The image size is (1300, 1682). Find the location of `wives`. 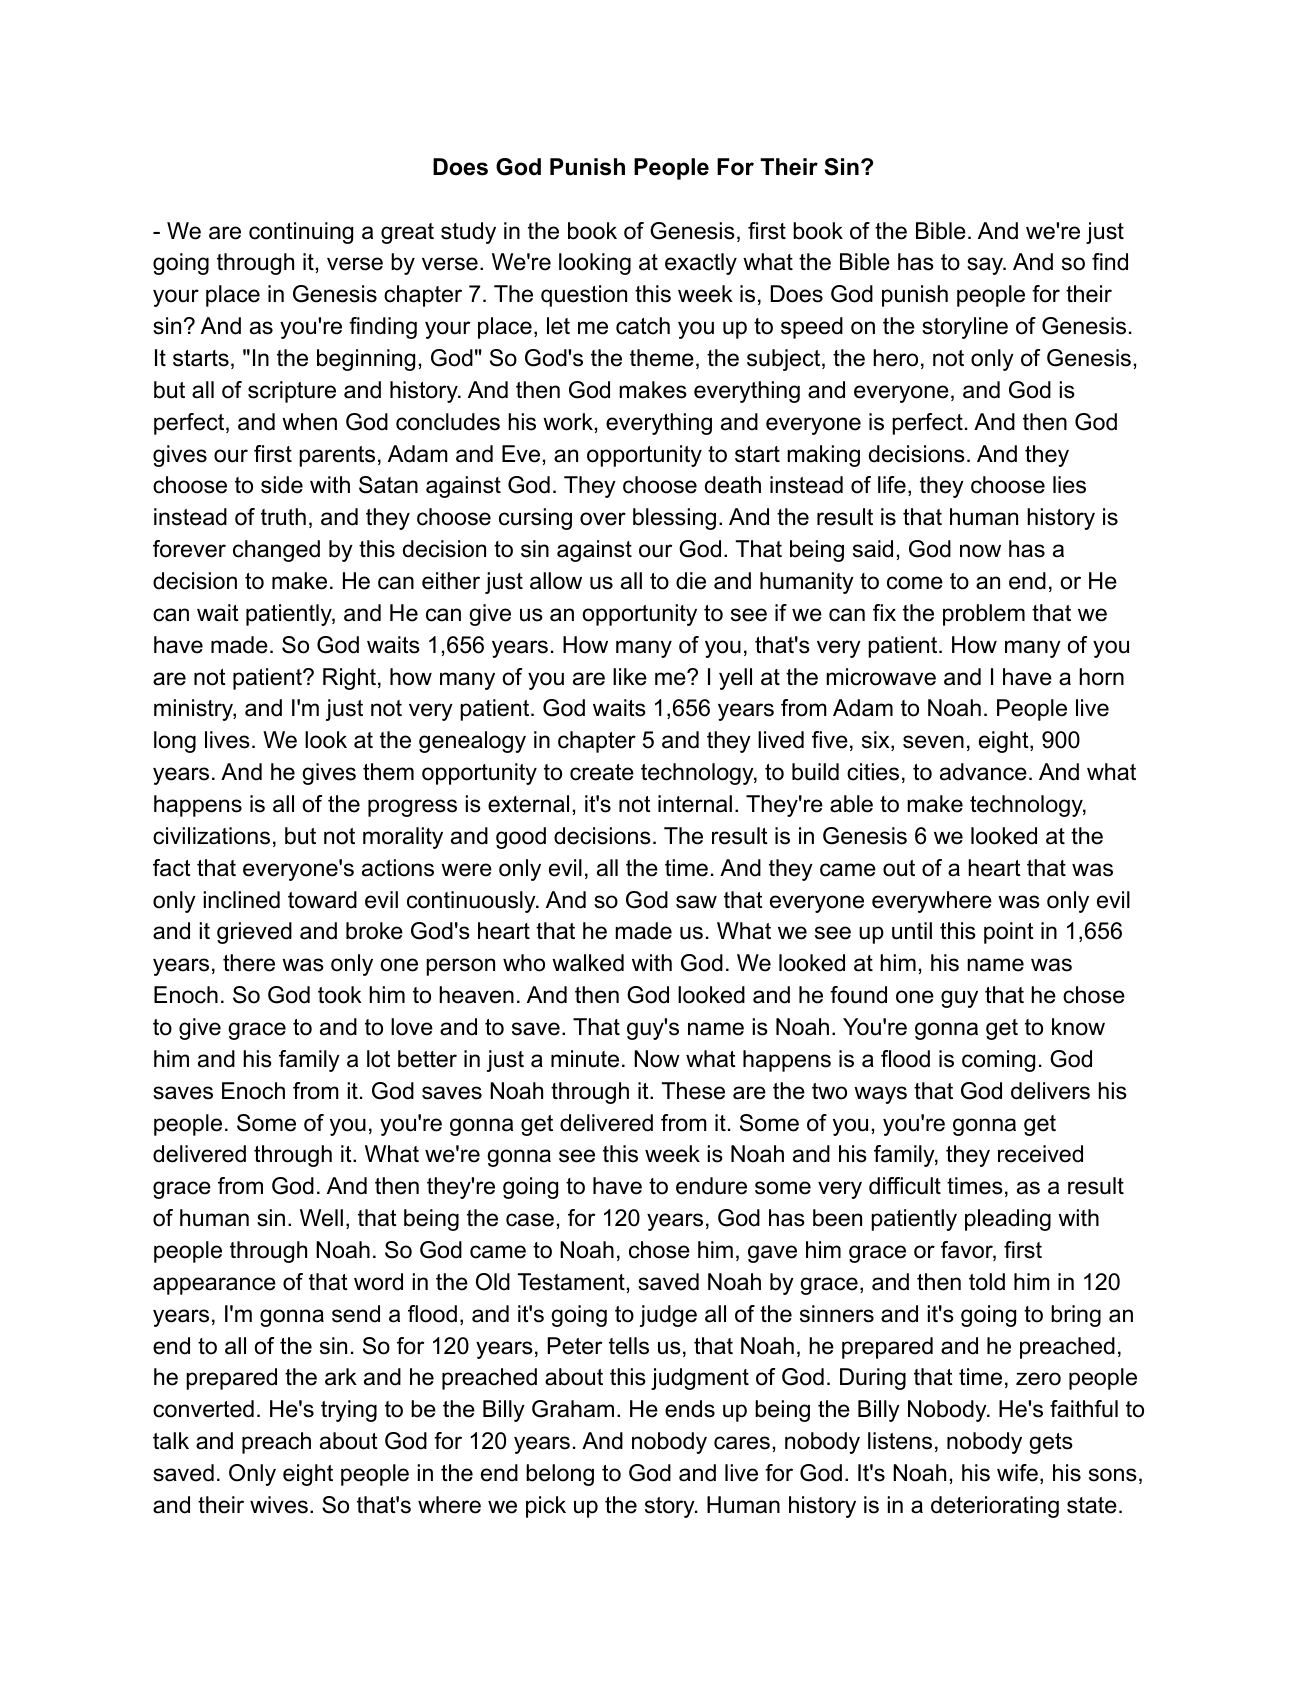

wives is located at coordinates (279, 1505).
